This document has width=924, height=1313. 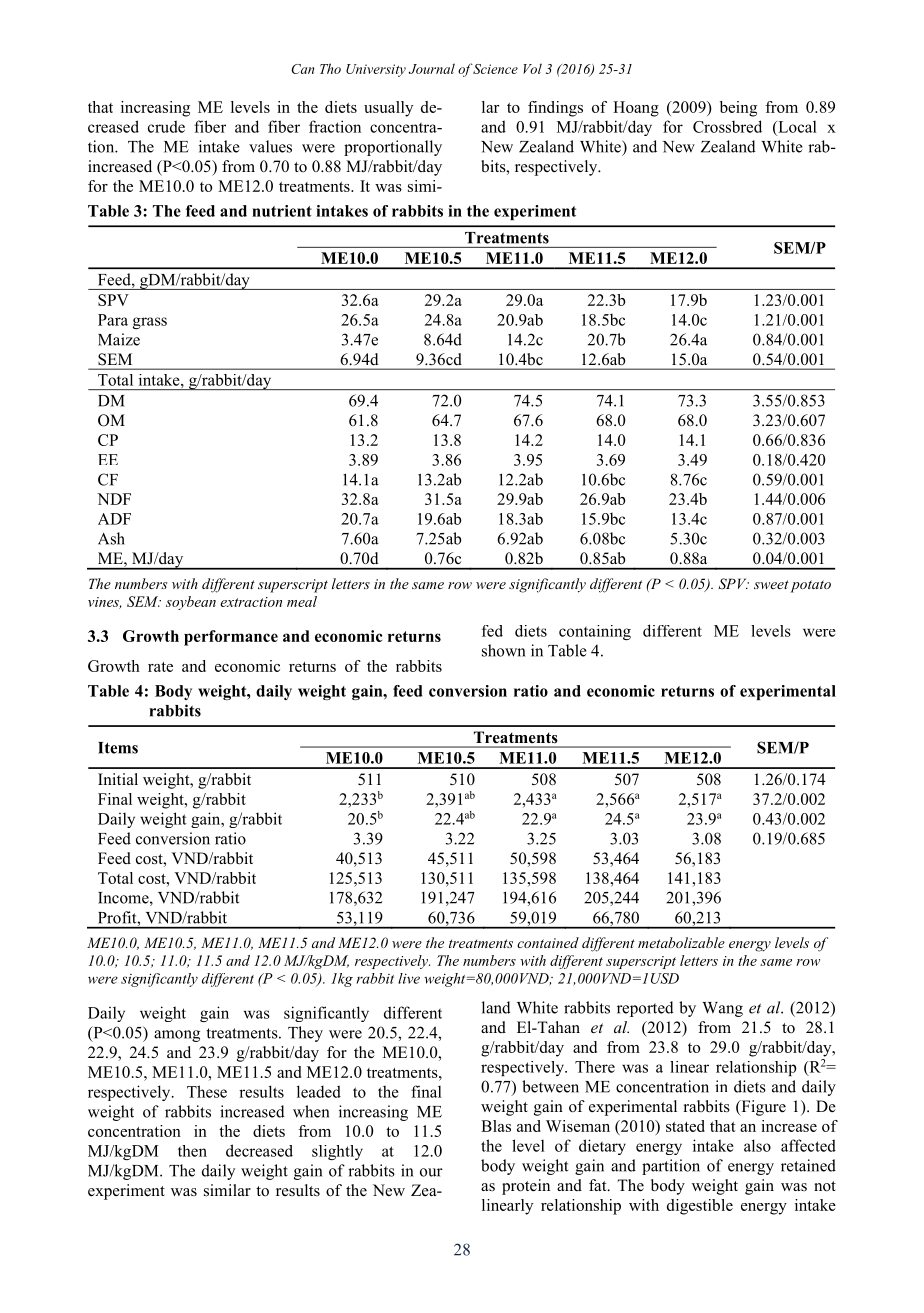 I want to click on values, so click(x=270, y=146).
